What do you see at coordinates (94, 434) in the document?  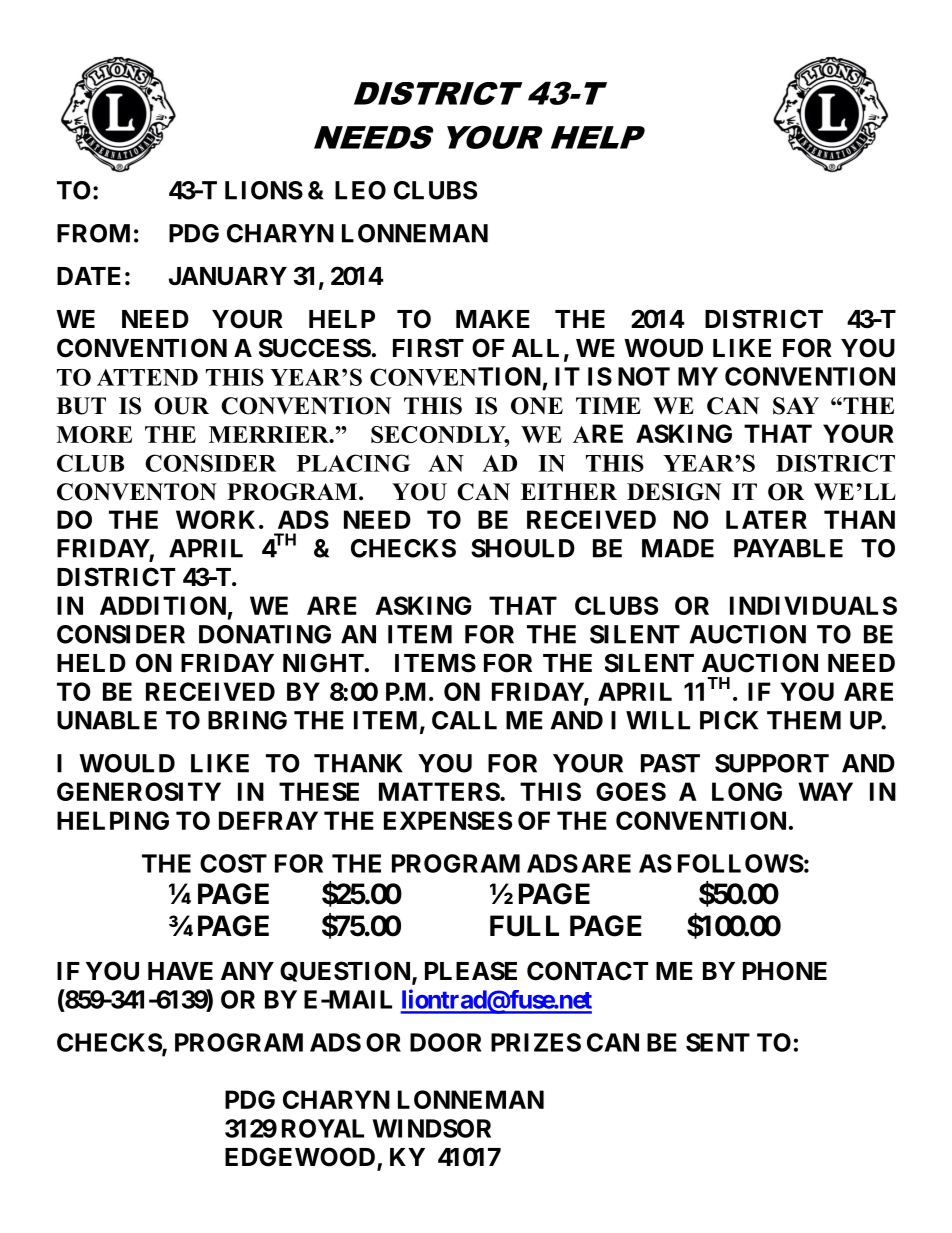 I see `MORE` at bounding box center [94, 434].
